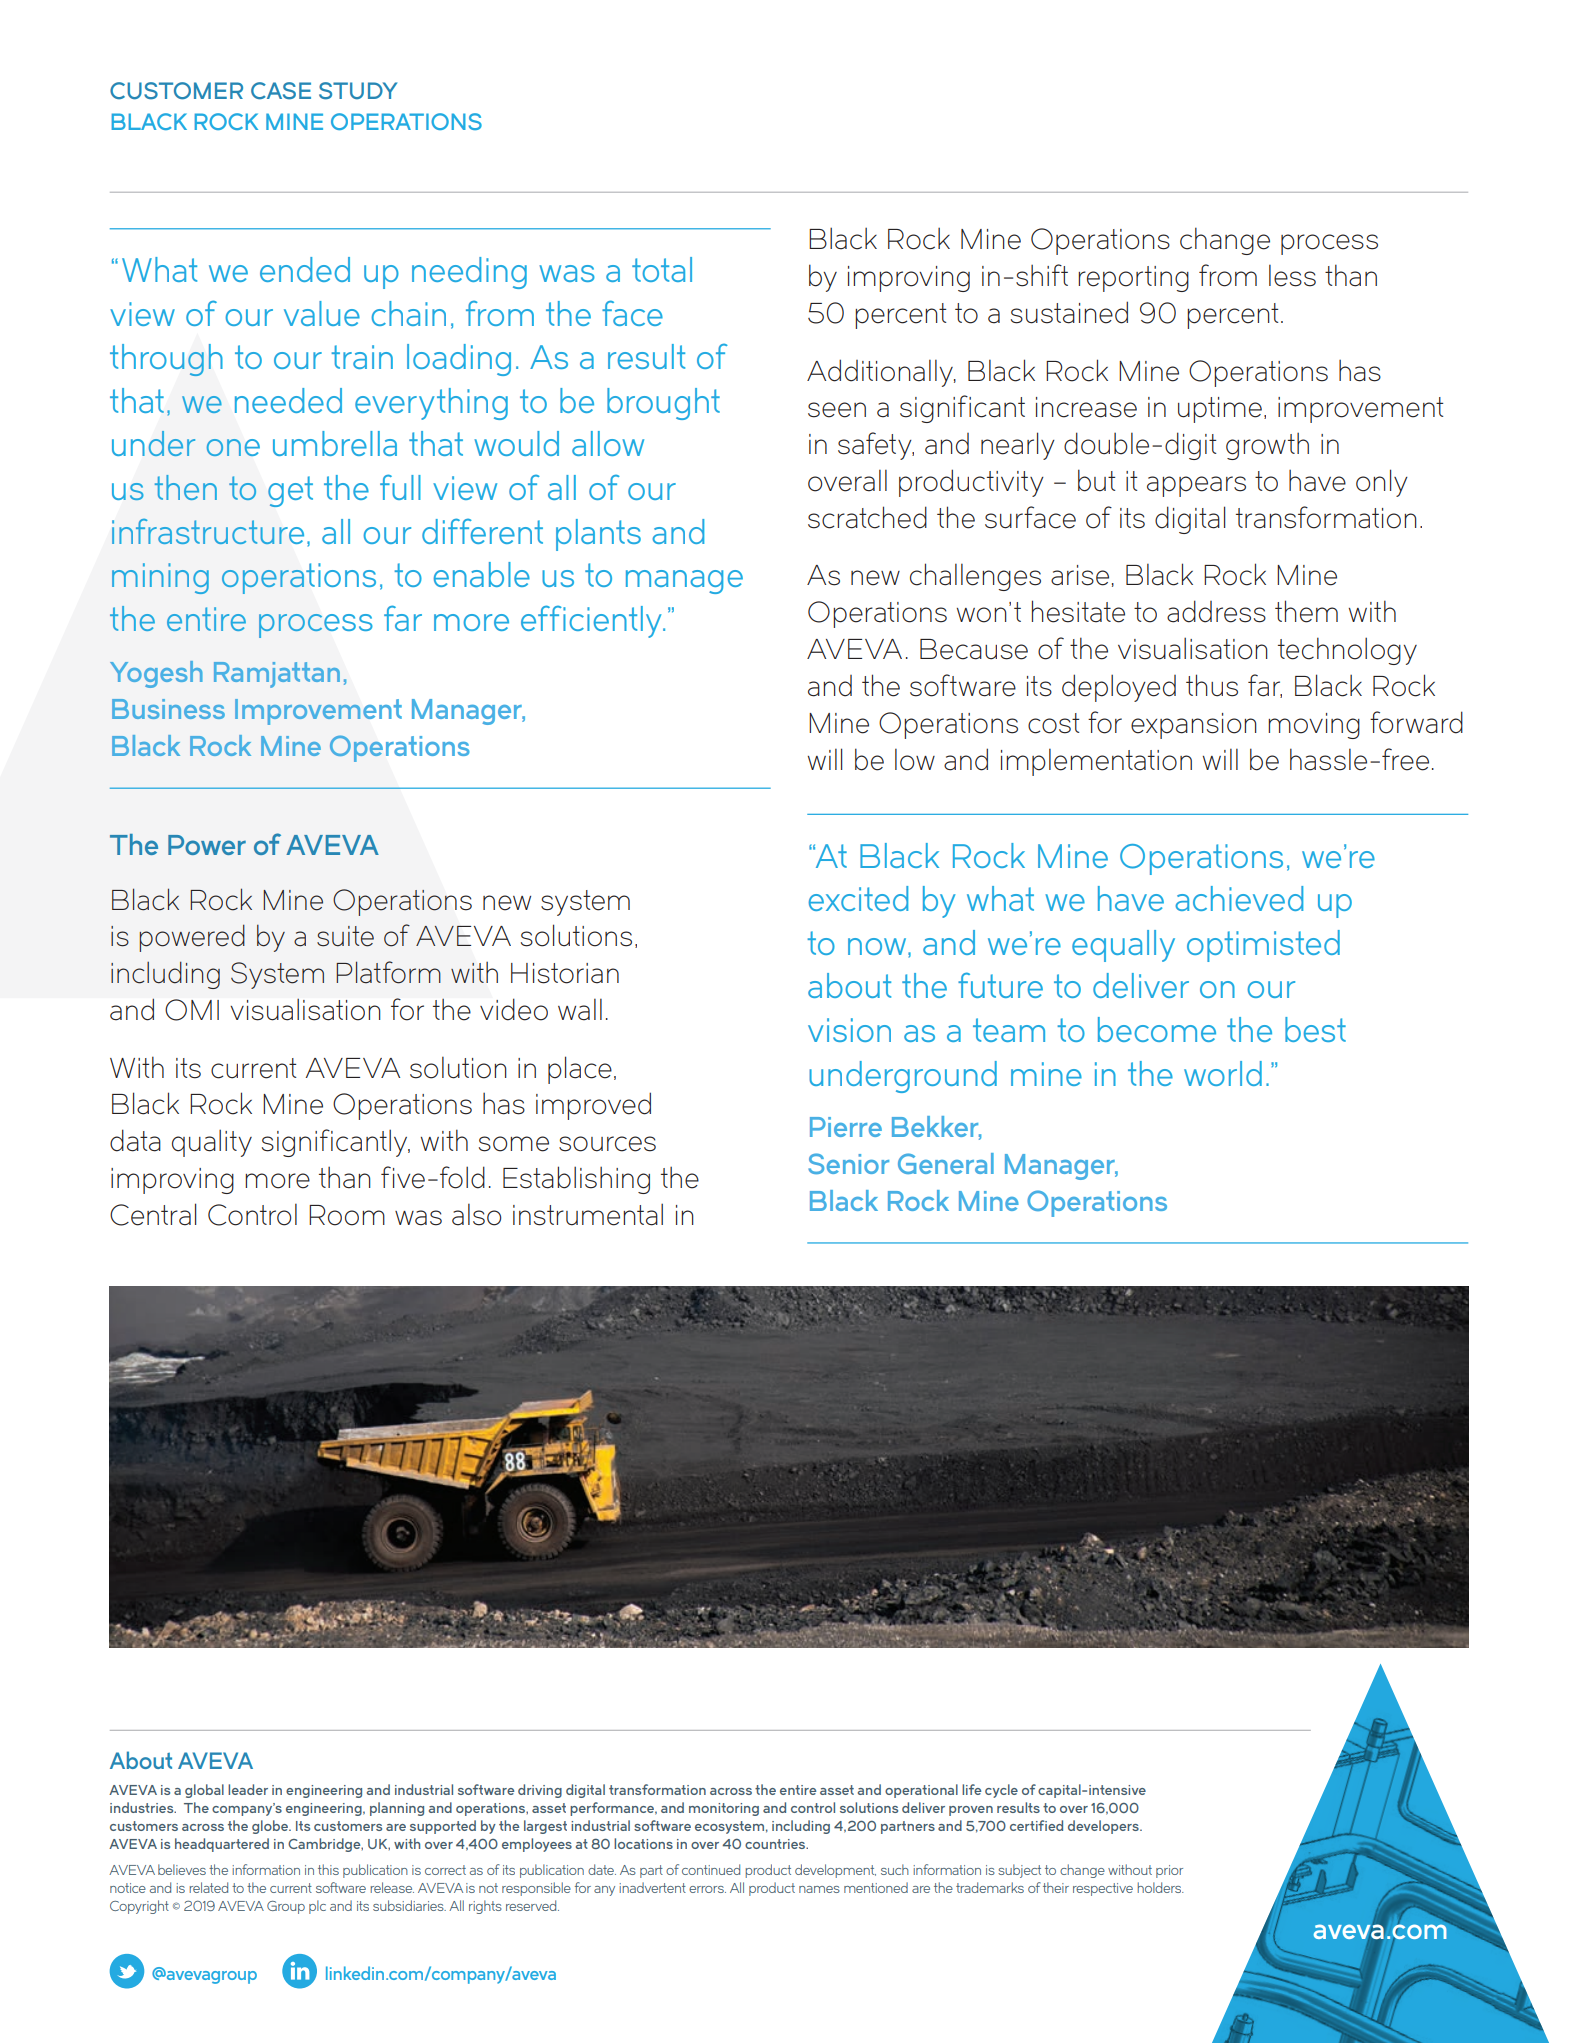 Image resolution: width=1578 pixels, height=2043 pixels. What do you see at coordinates (1314, 726) in the document?
I see `moving` at bounding box center [1314, 726].
